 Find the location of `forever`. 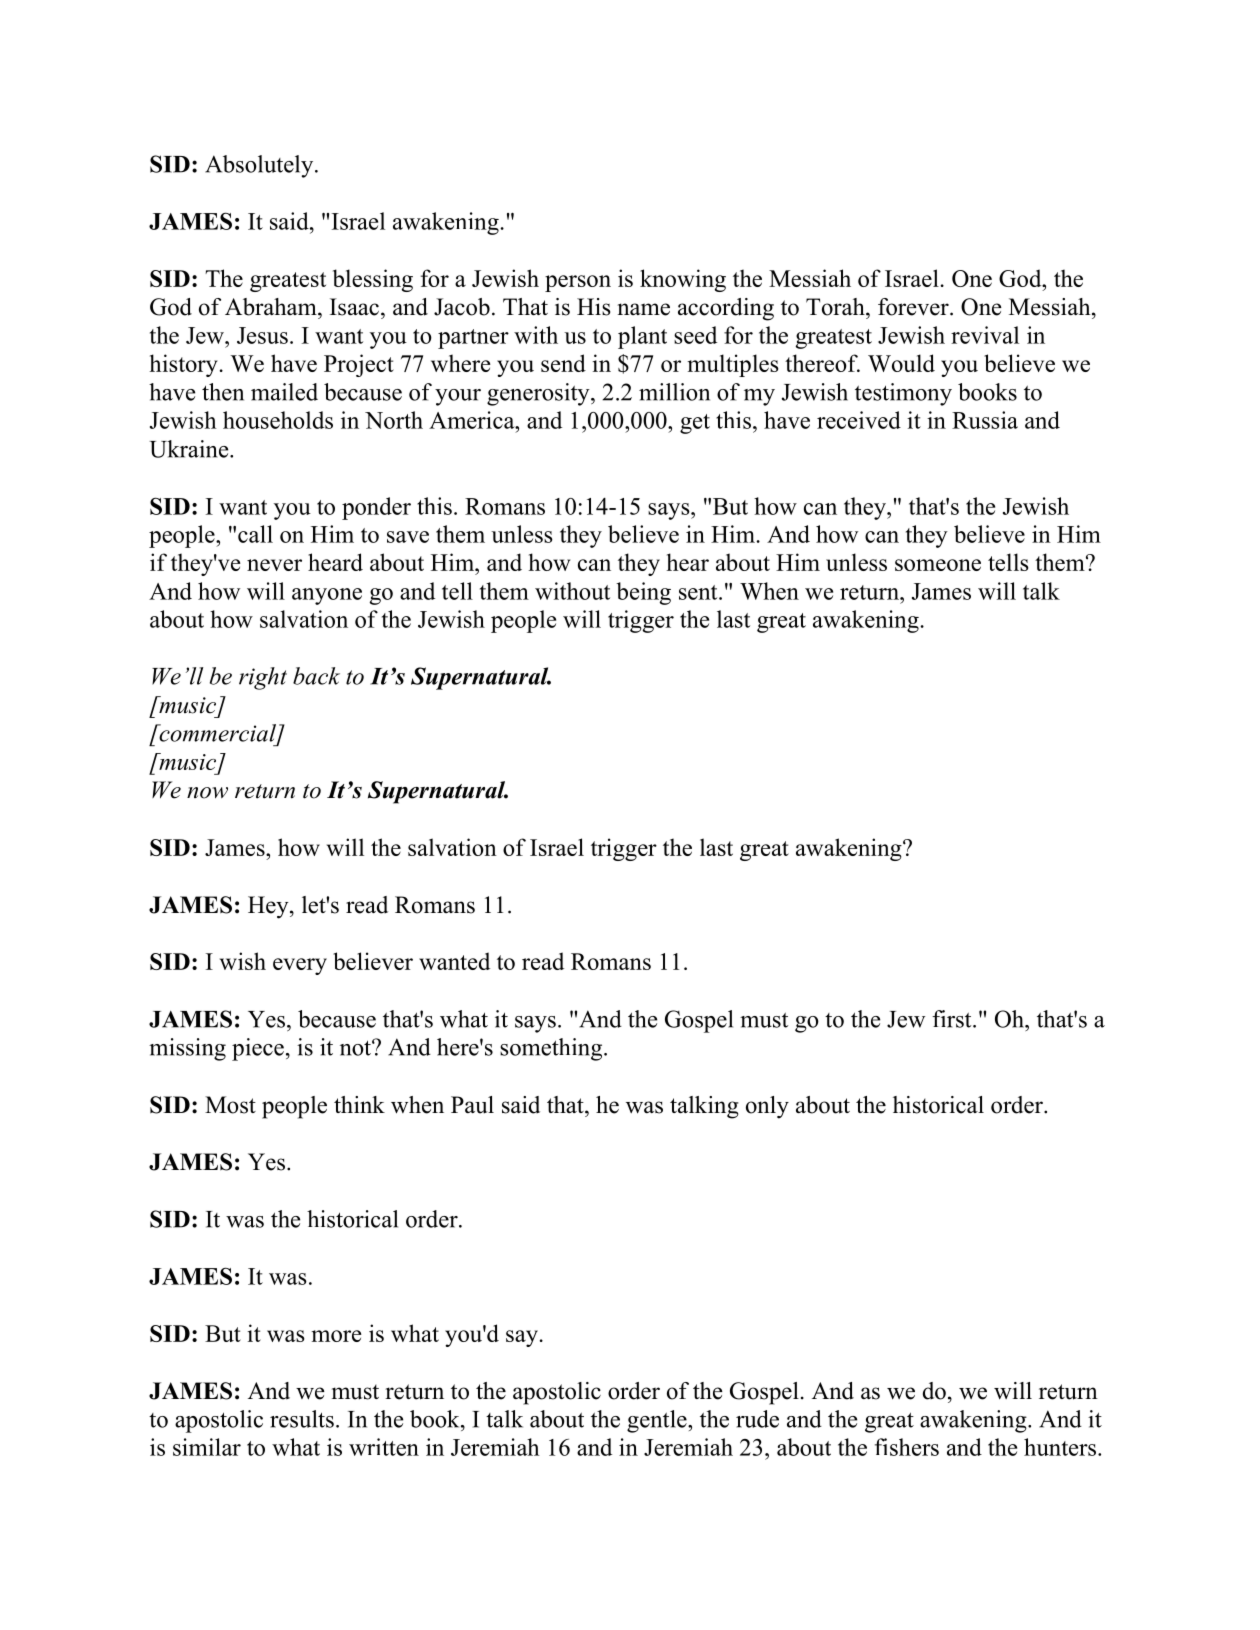

forever is located at coordinates (914, 307).
